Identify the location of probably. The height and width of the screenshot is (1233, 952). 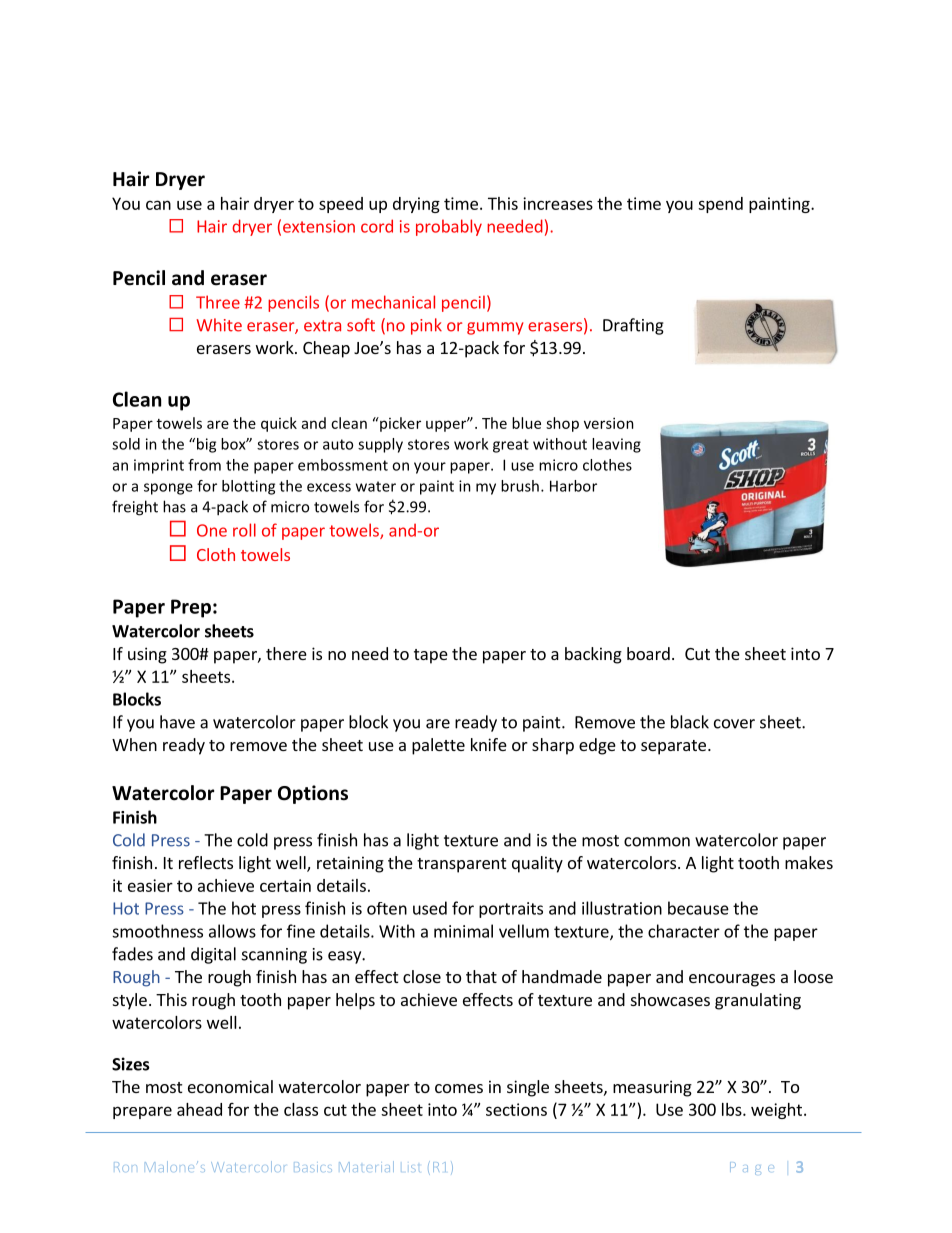
(449, 227).
